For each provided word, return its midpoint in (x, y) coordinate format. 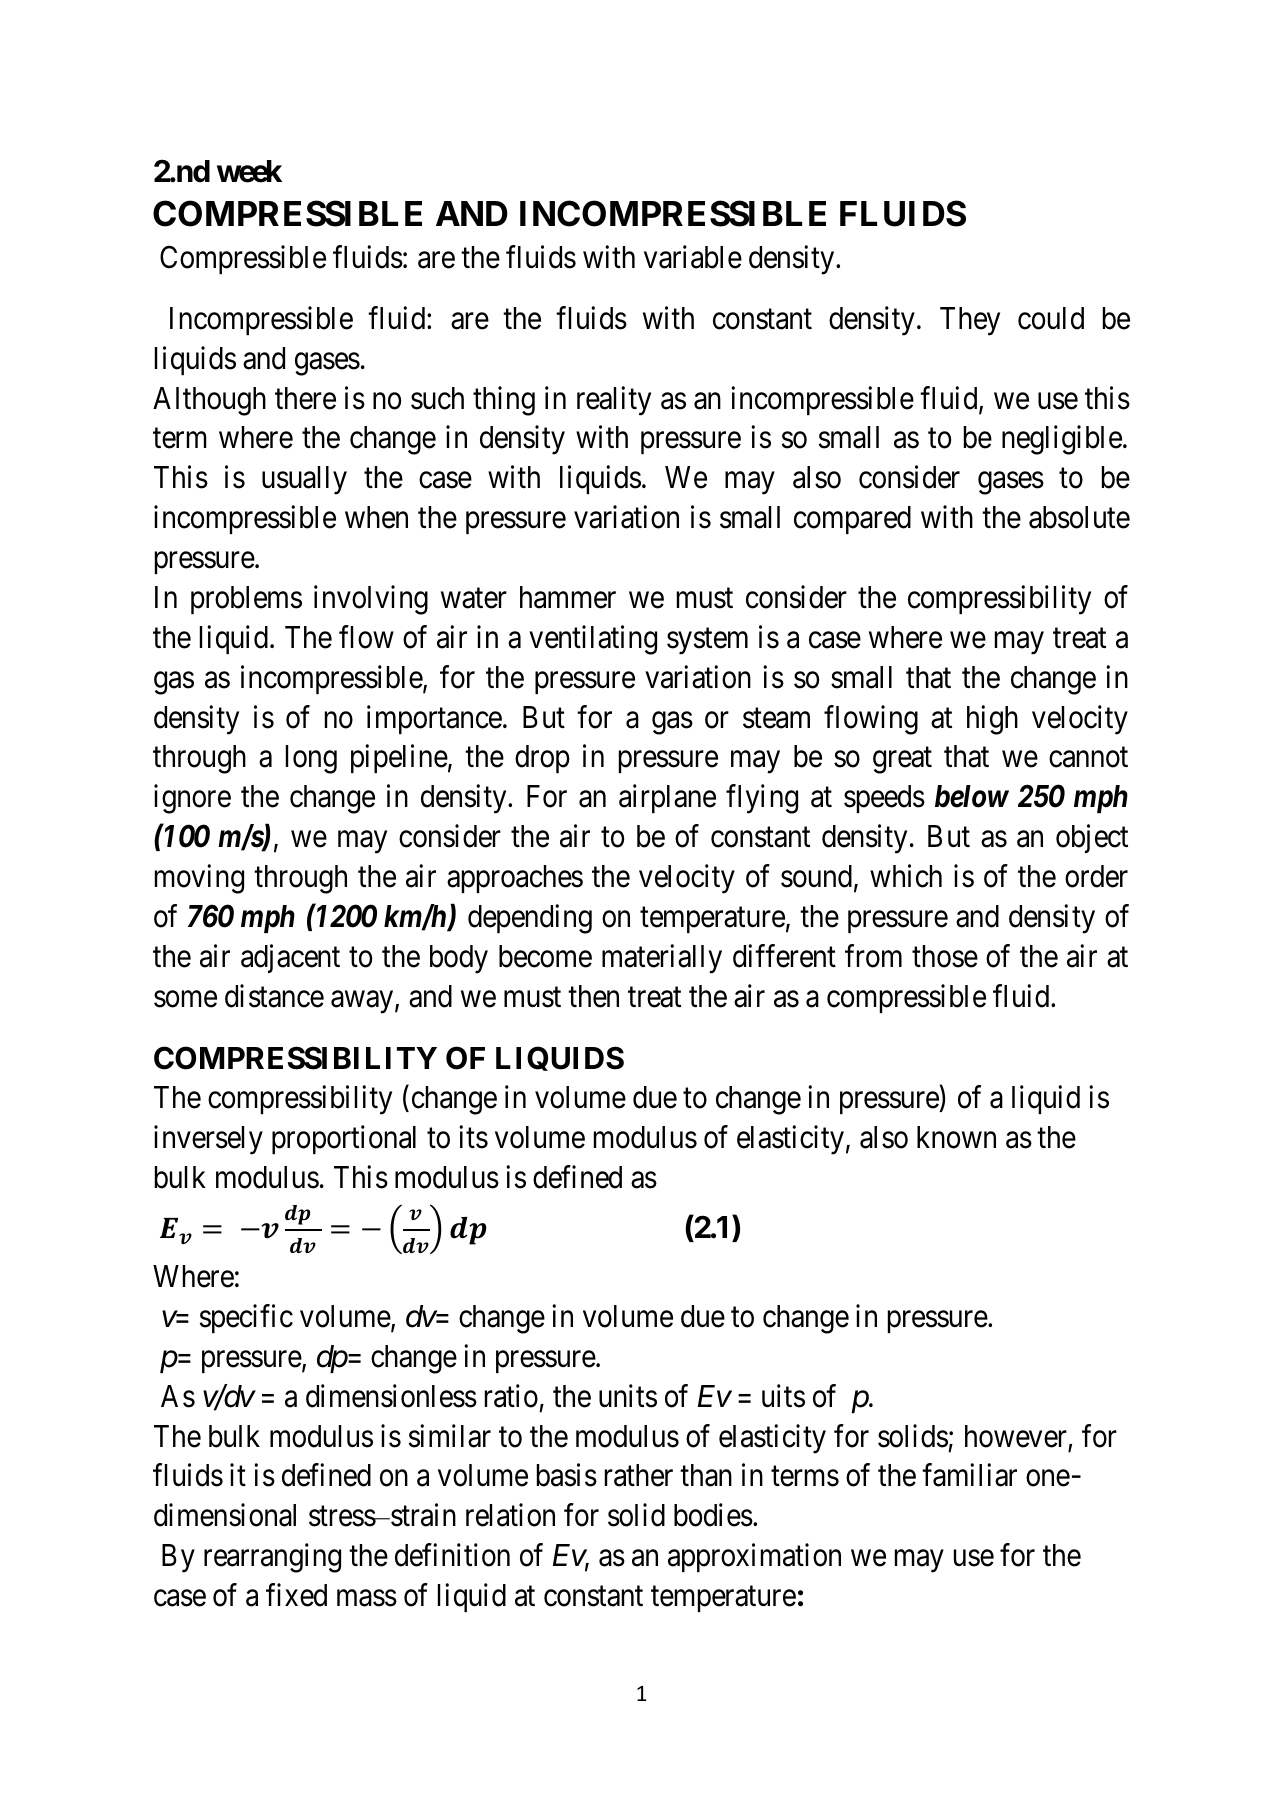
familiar (969, 1475)
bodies (713, 1515)
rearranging (272, 1558)
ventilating (593, 640)
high (992, 720)
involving (371, 600)
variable (693, 257)
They (970, 321)
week (249, 171)
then (593, 996)
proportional (344, 1139)
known (956, 1137)
